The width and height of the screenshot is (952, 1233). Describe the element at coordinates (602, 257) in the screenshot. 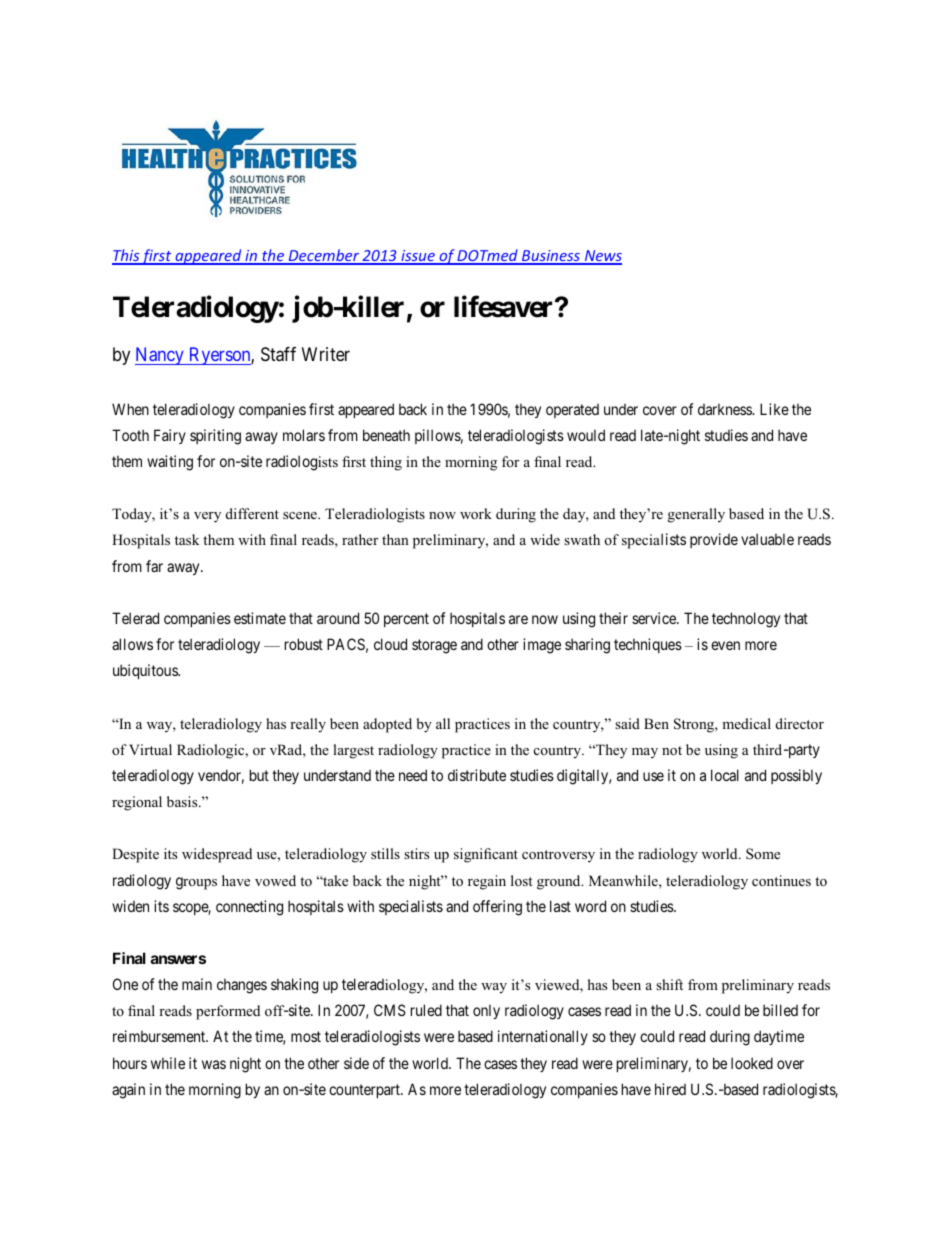

I see `News` at that location.
